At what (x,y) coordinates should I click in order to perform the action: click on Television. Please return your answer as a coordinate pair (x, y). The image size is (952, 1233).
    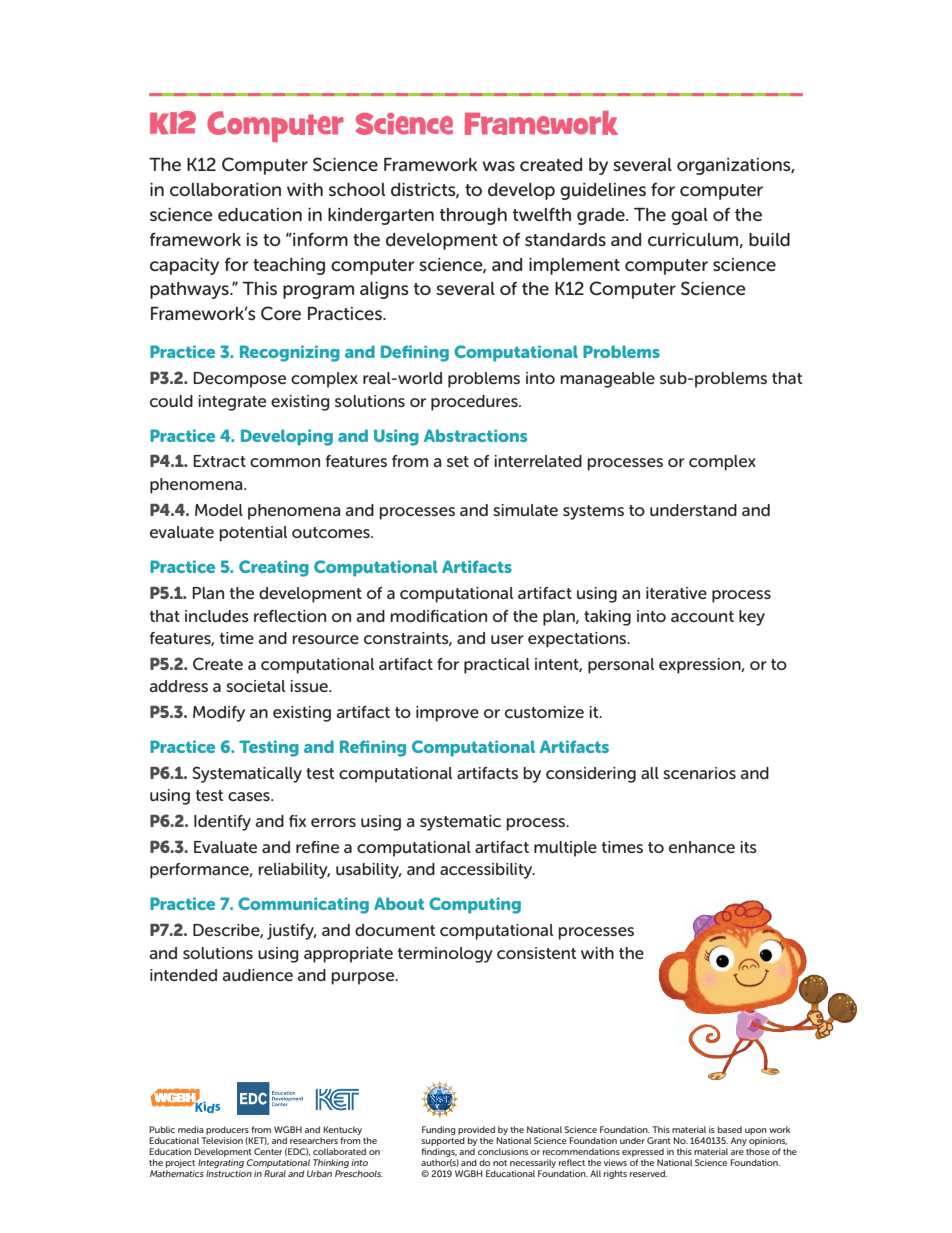
    Looking at the image, I should click on (222, 1140).
